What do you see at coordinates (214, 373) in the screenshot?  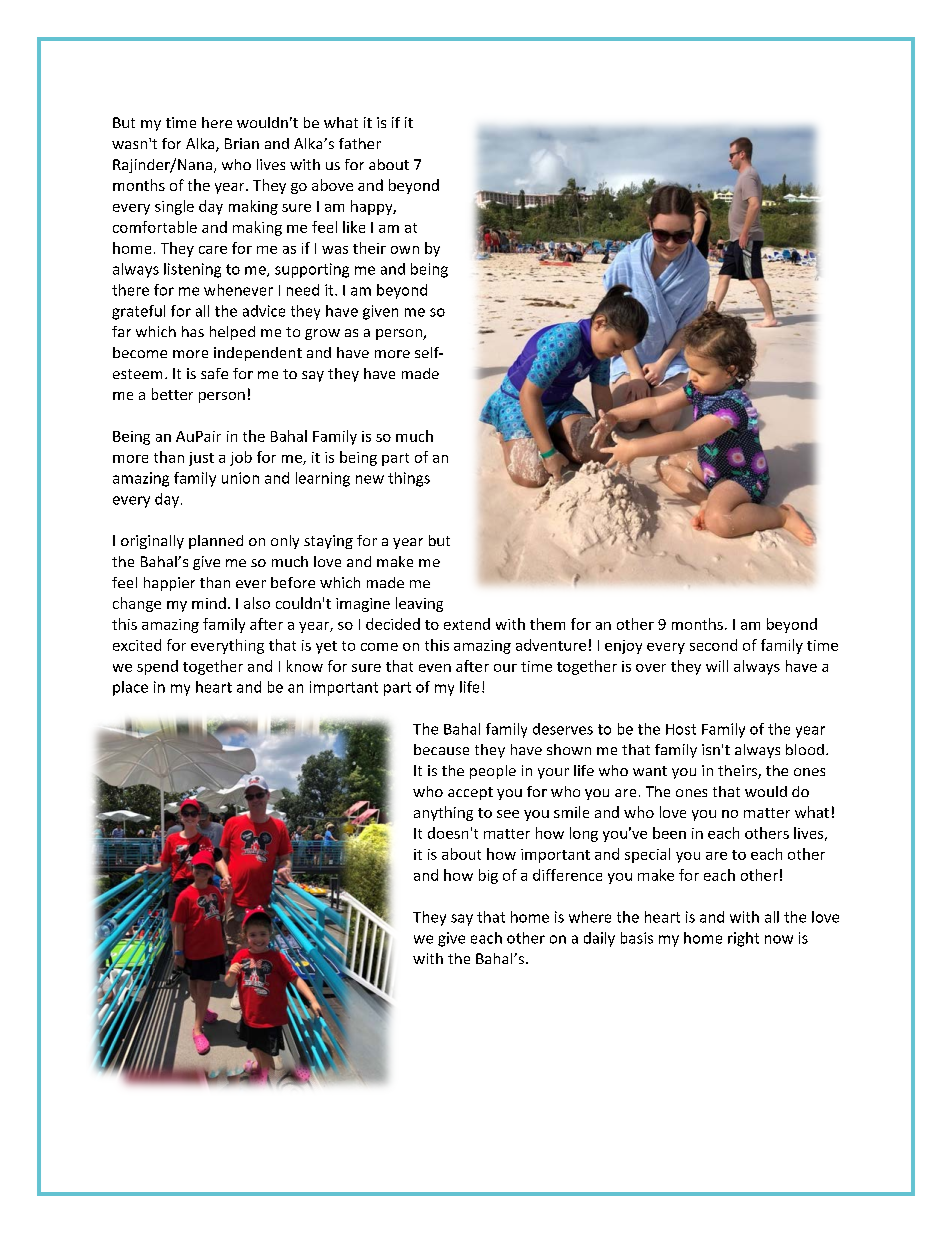 I see `safe` at bounding box center [214, 373].
